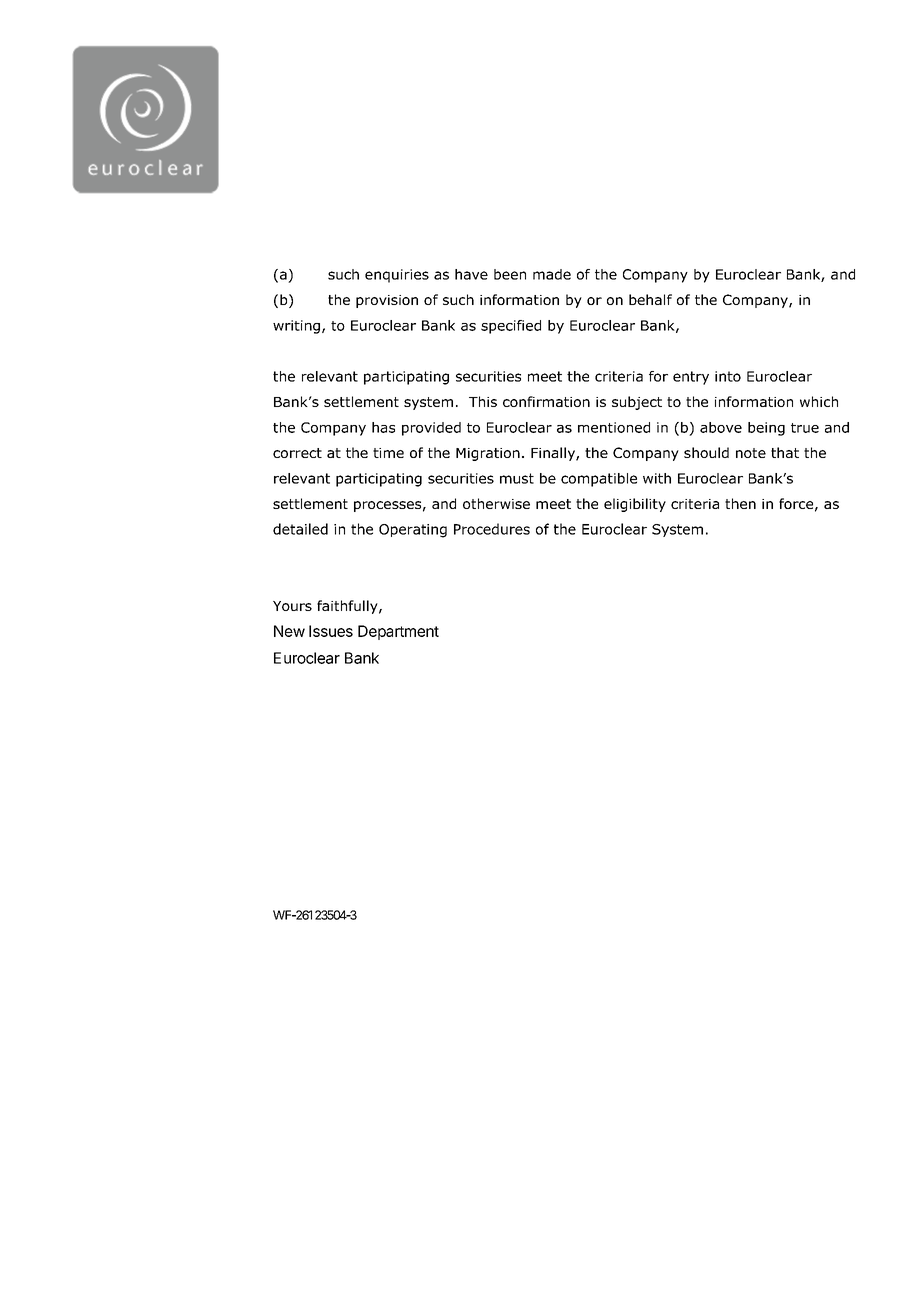  I want to click on behalf, so click(650, 299).
